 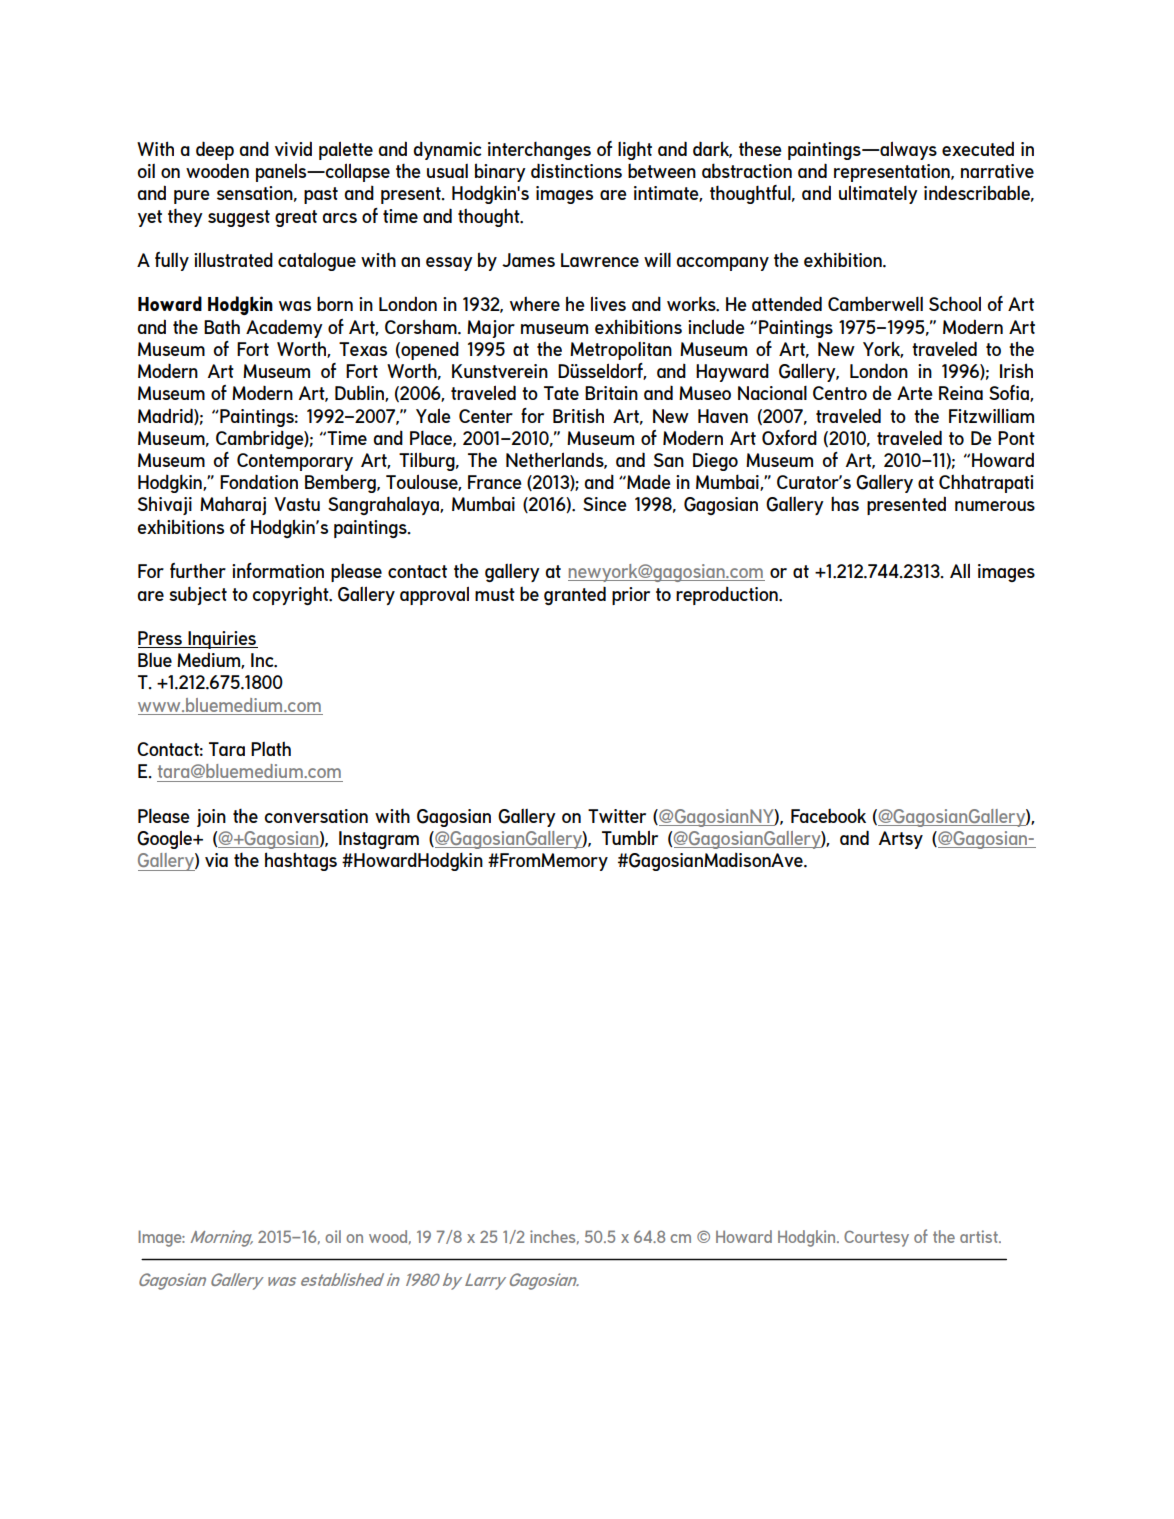 I want to click on Arte, so click(x=915, y=393).
